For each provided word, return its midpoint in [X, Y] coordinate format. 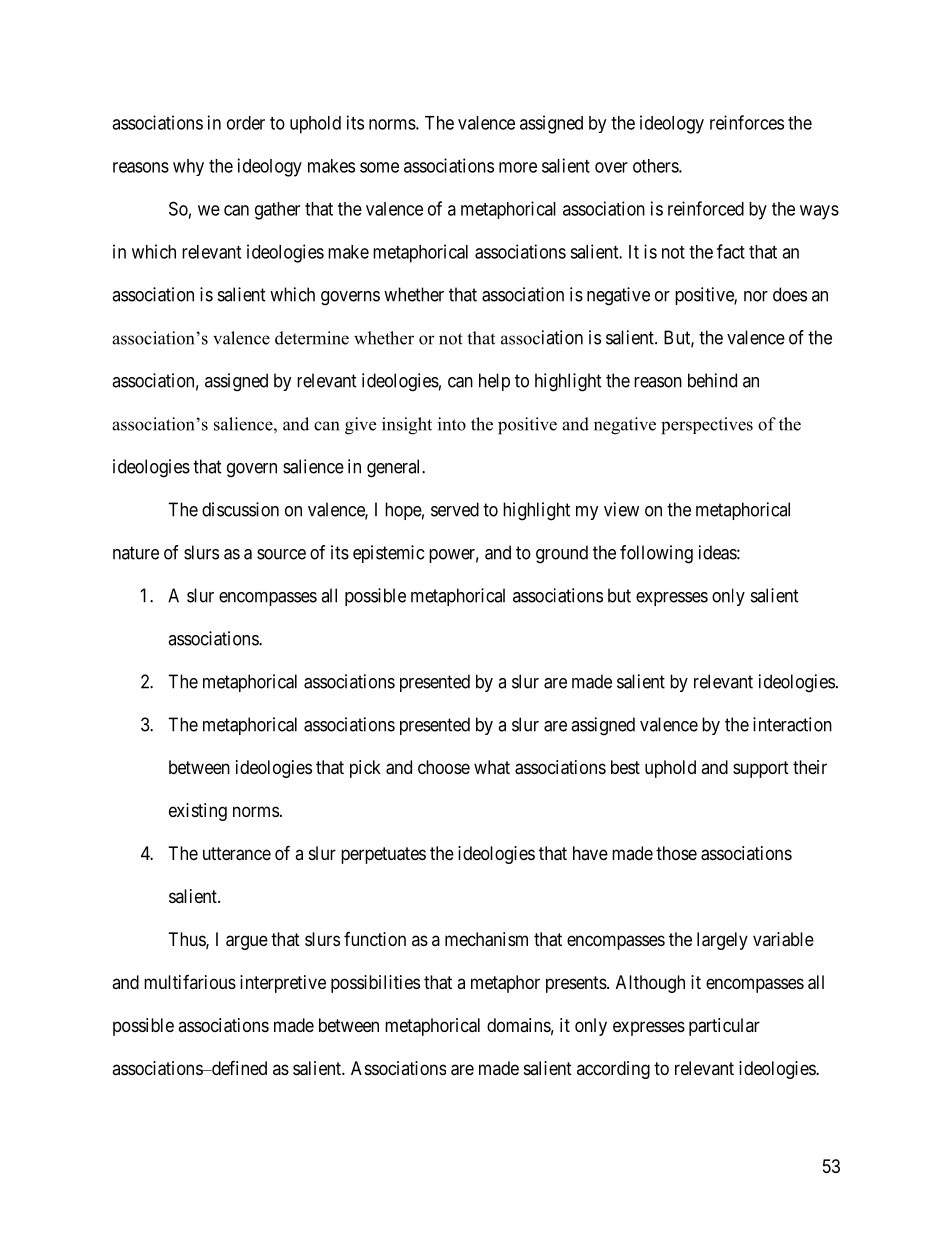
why [188, 167]
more [518, 167]
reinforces [747, 122]
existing [198, 812]
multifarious [190, 982]
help [494, 382]
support [761, 769]
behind [712, 380]
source [281, 554]
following [656, 554]
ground [562, 554]
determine [312, 338]
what [492, 767]
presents [577, 984]
